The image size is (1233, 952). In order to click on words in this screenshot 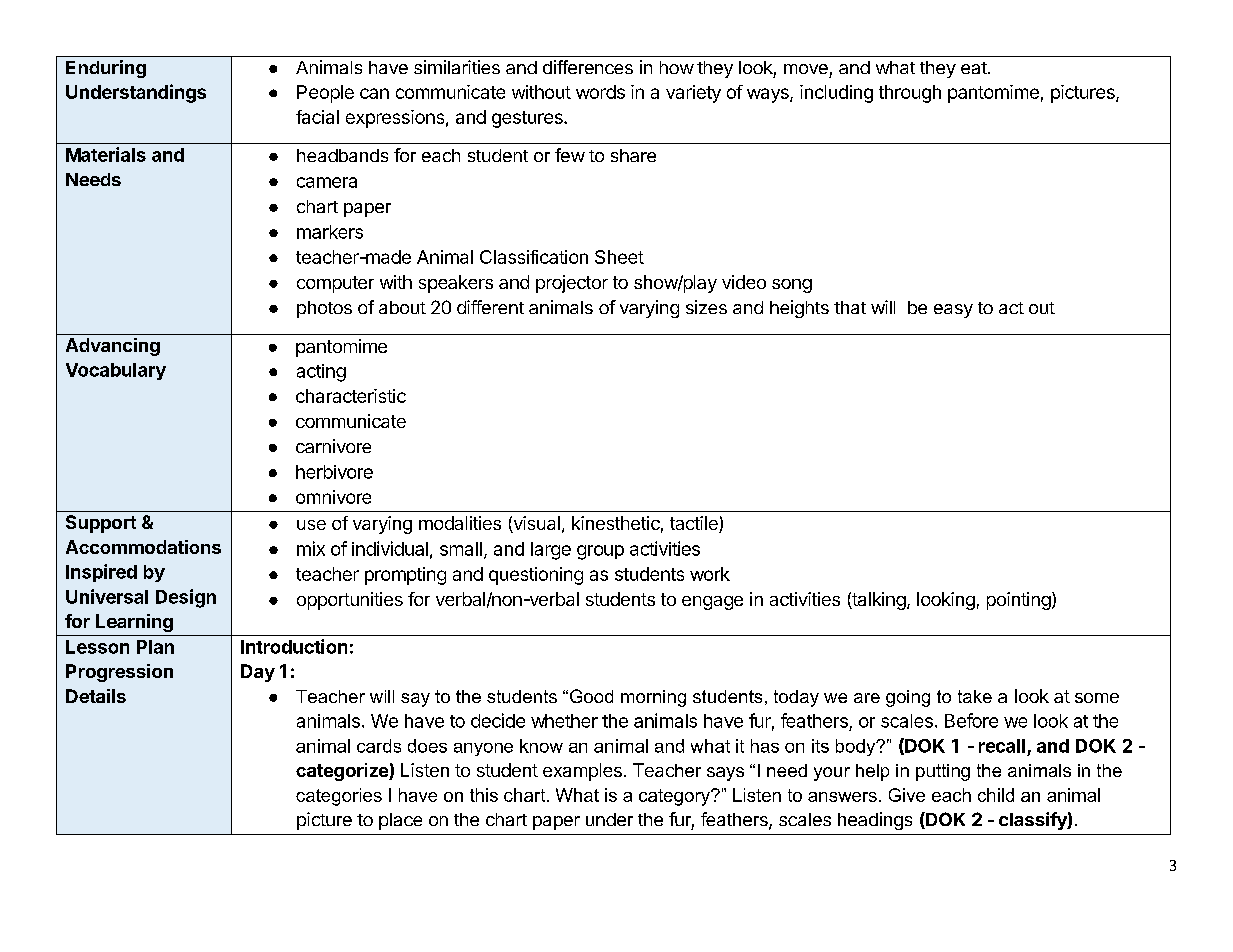, I will do `click(600, 92)`.
